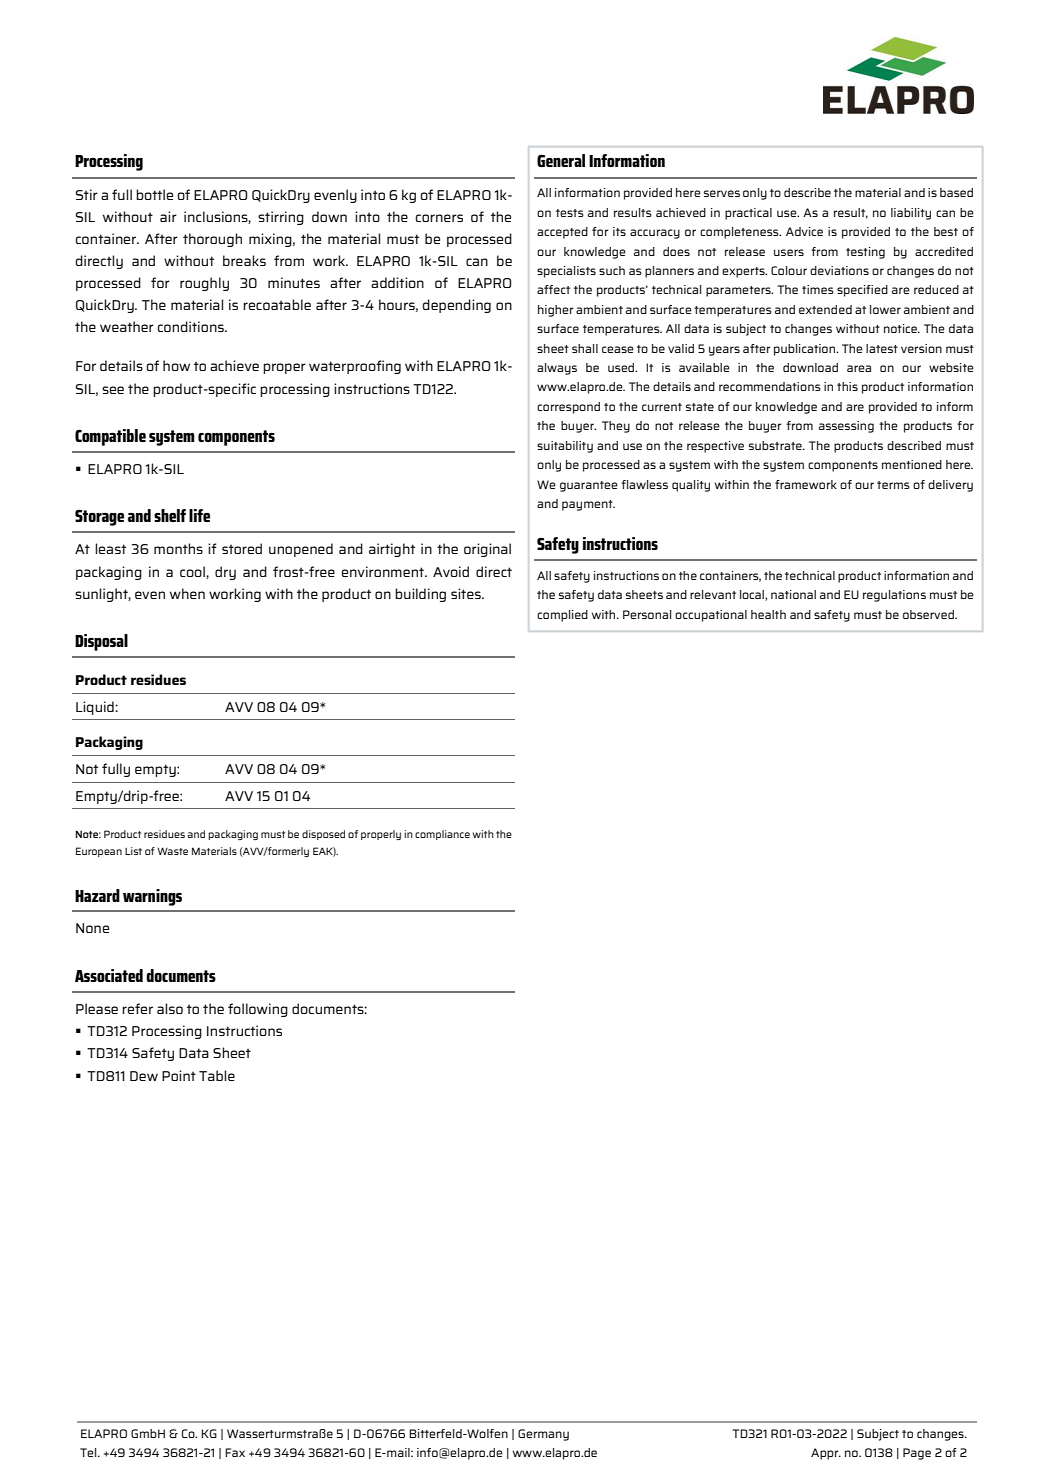 This screenshot has height=1483, width=1049. Describe the element at coordinates (89, 1452) in the screenshot. I see `Tel` at that location.
